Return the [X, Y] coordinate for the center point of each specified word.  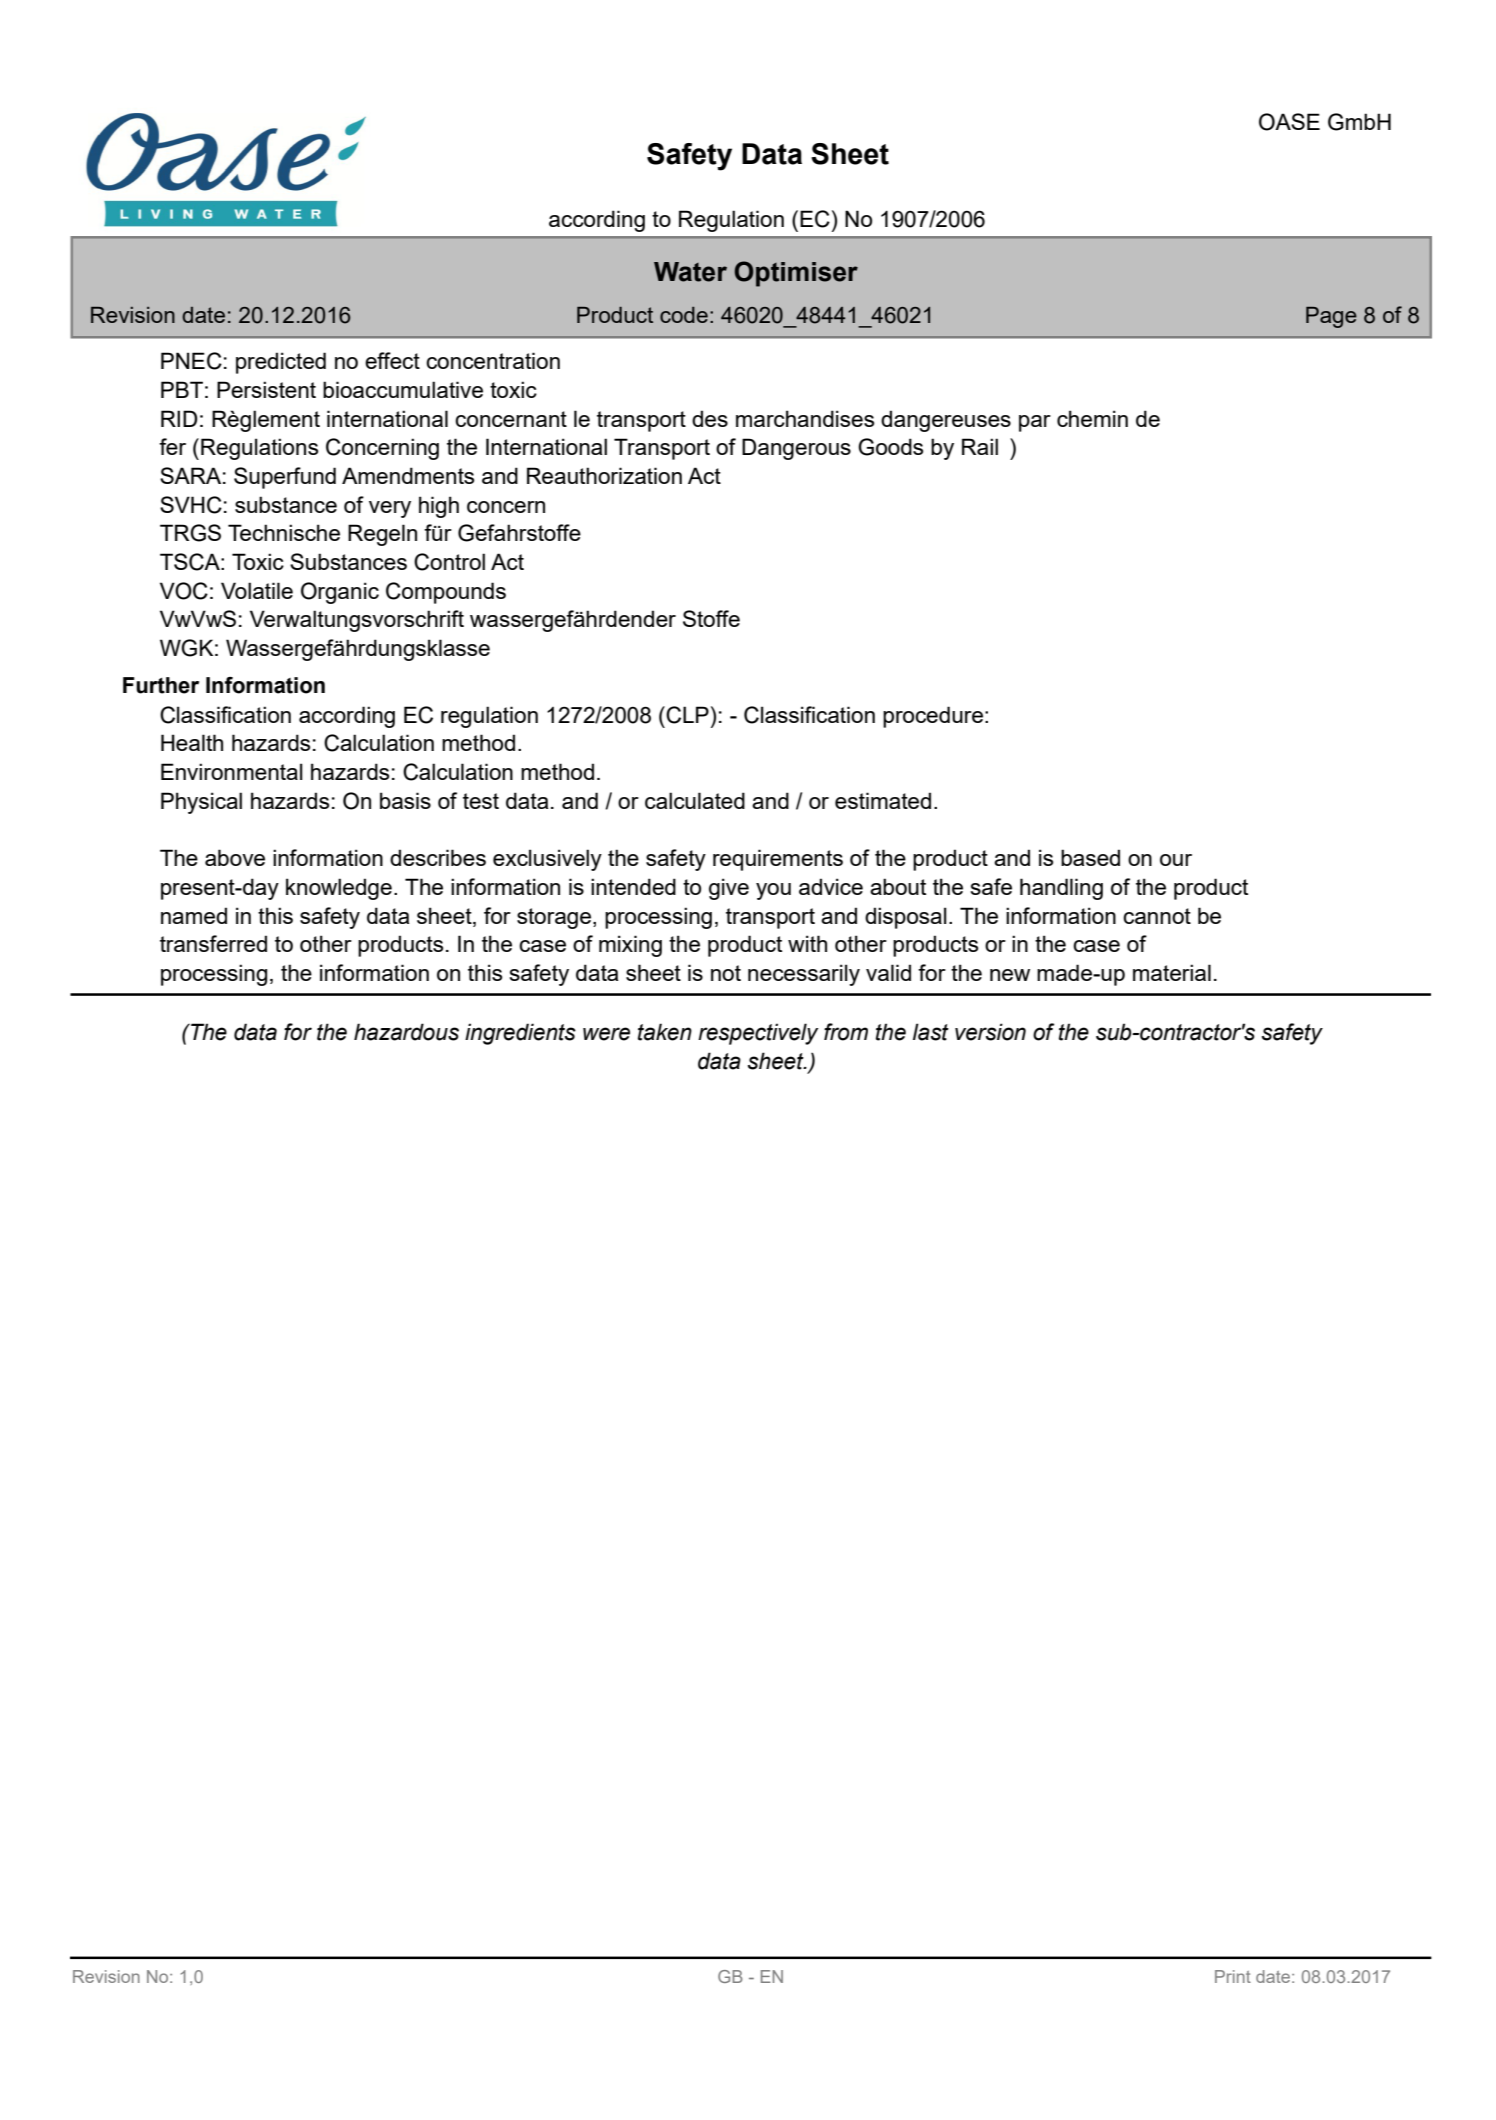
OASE [1289, 122]
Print [1233, 1976]
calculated [695, 800]
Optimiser [796, 274]
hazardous [406, 1032]
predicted [281, 363]
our [1176, 860]
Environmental [232, 771]
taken [665, 1032]
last [931, 1032]
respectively [758, 1034]
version [990, 1032]
